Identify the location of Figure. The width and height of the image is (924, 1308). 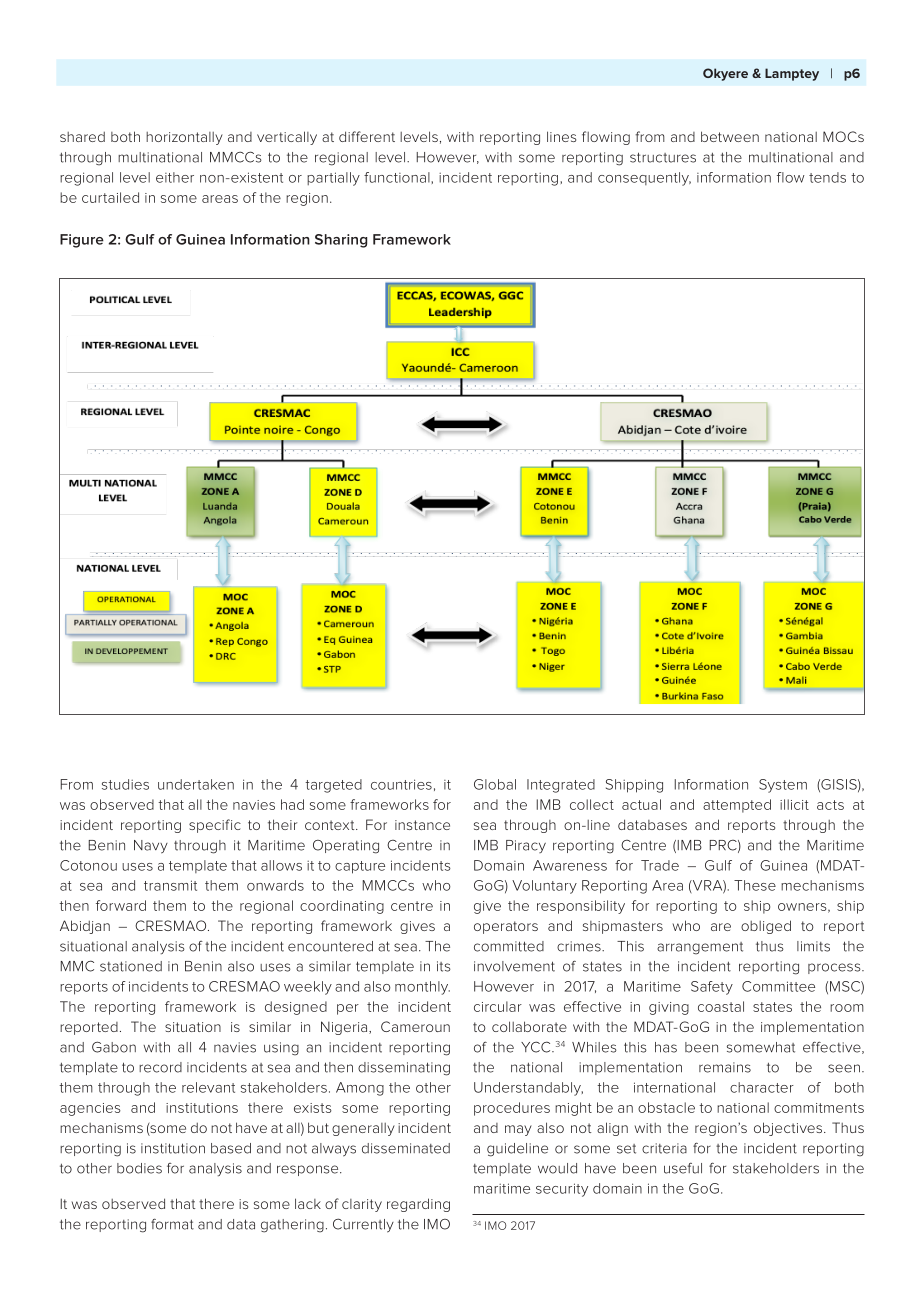
(82, 241).
